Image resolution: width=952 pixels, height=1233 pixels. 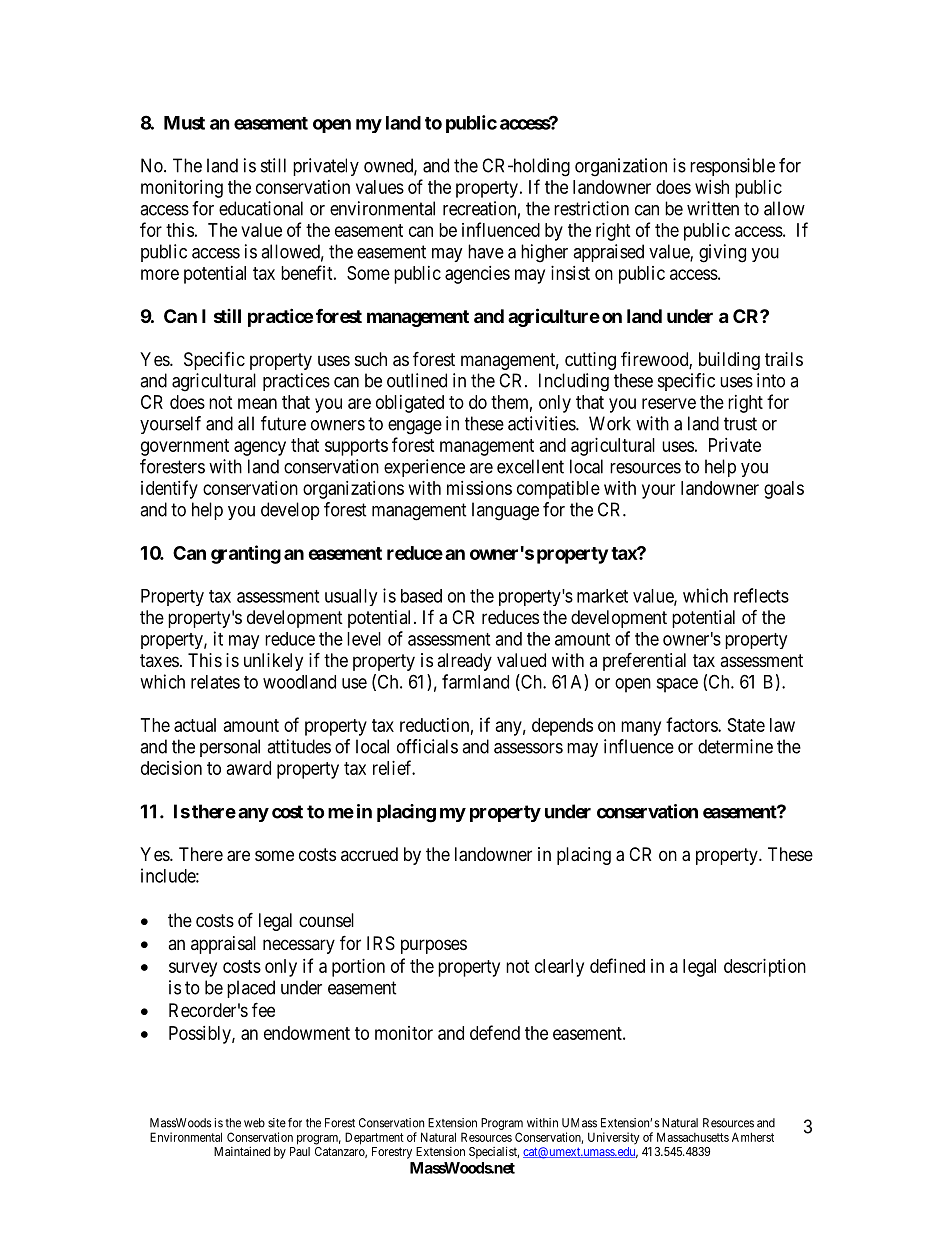 What do you see at coordinates (732, 167) in the image?
I see `responsible` at bounding box center [732, 167].
